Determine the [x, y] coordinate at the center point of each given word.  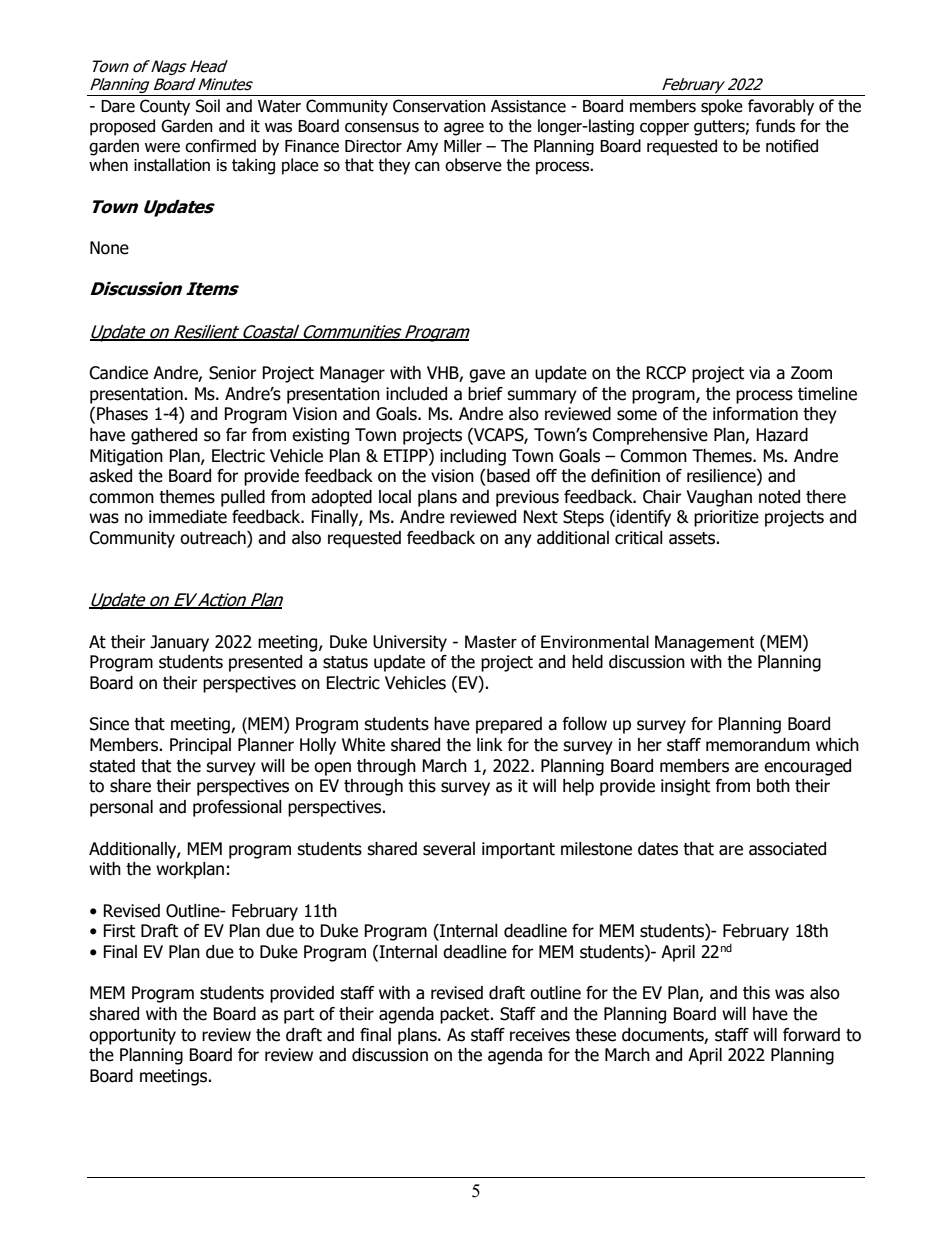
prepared [509, 725]
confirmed [220, 146]
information [755, 414]
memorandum [758, 745]
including [473, 457]
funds [775, 126]
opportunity [132, 1036]
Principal [200, 746]
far [236, 435]
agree [464, 129]
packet [466, 1015]
